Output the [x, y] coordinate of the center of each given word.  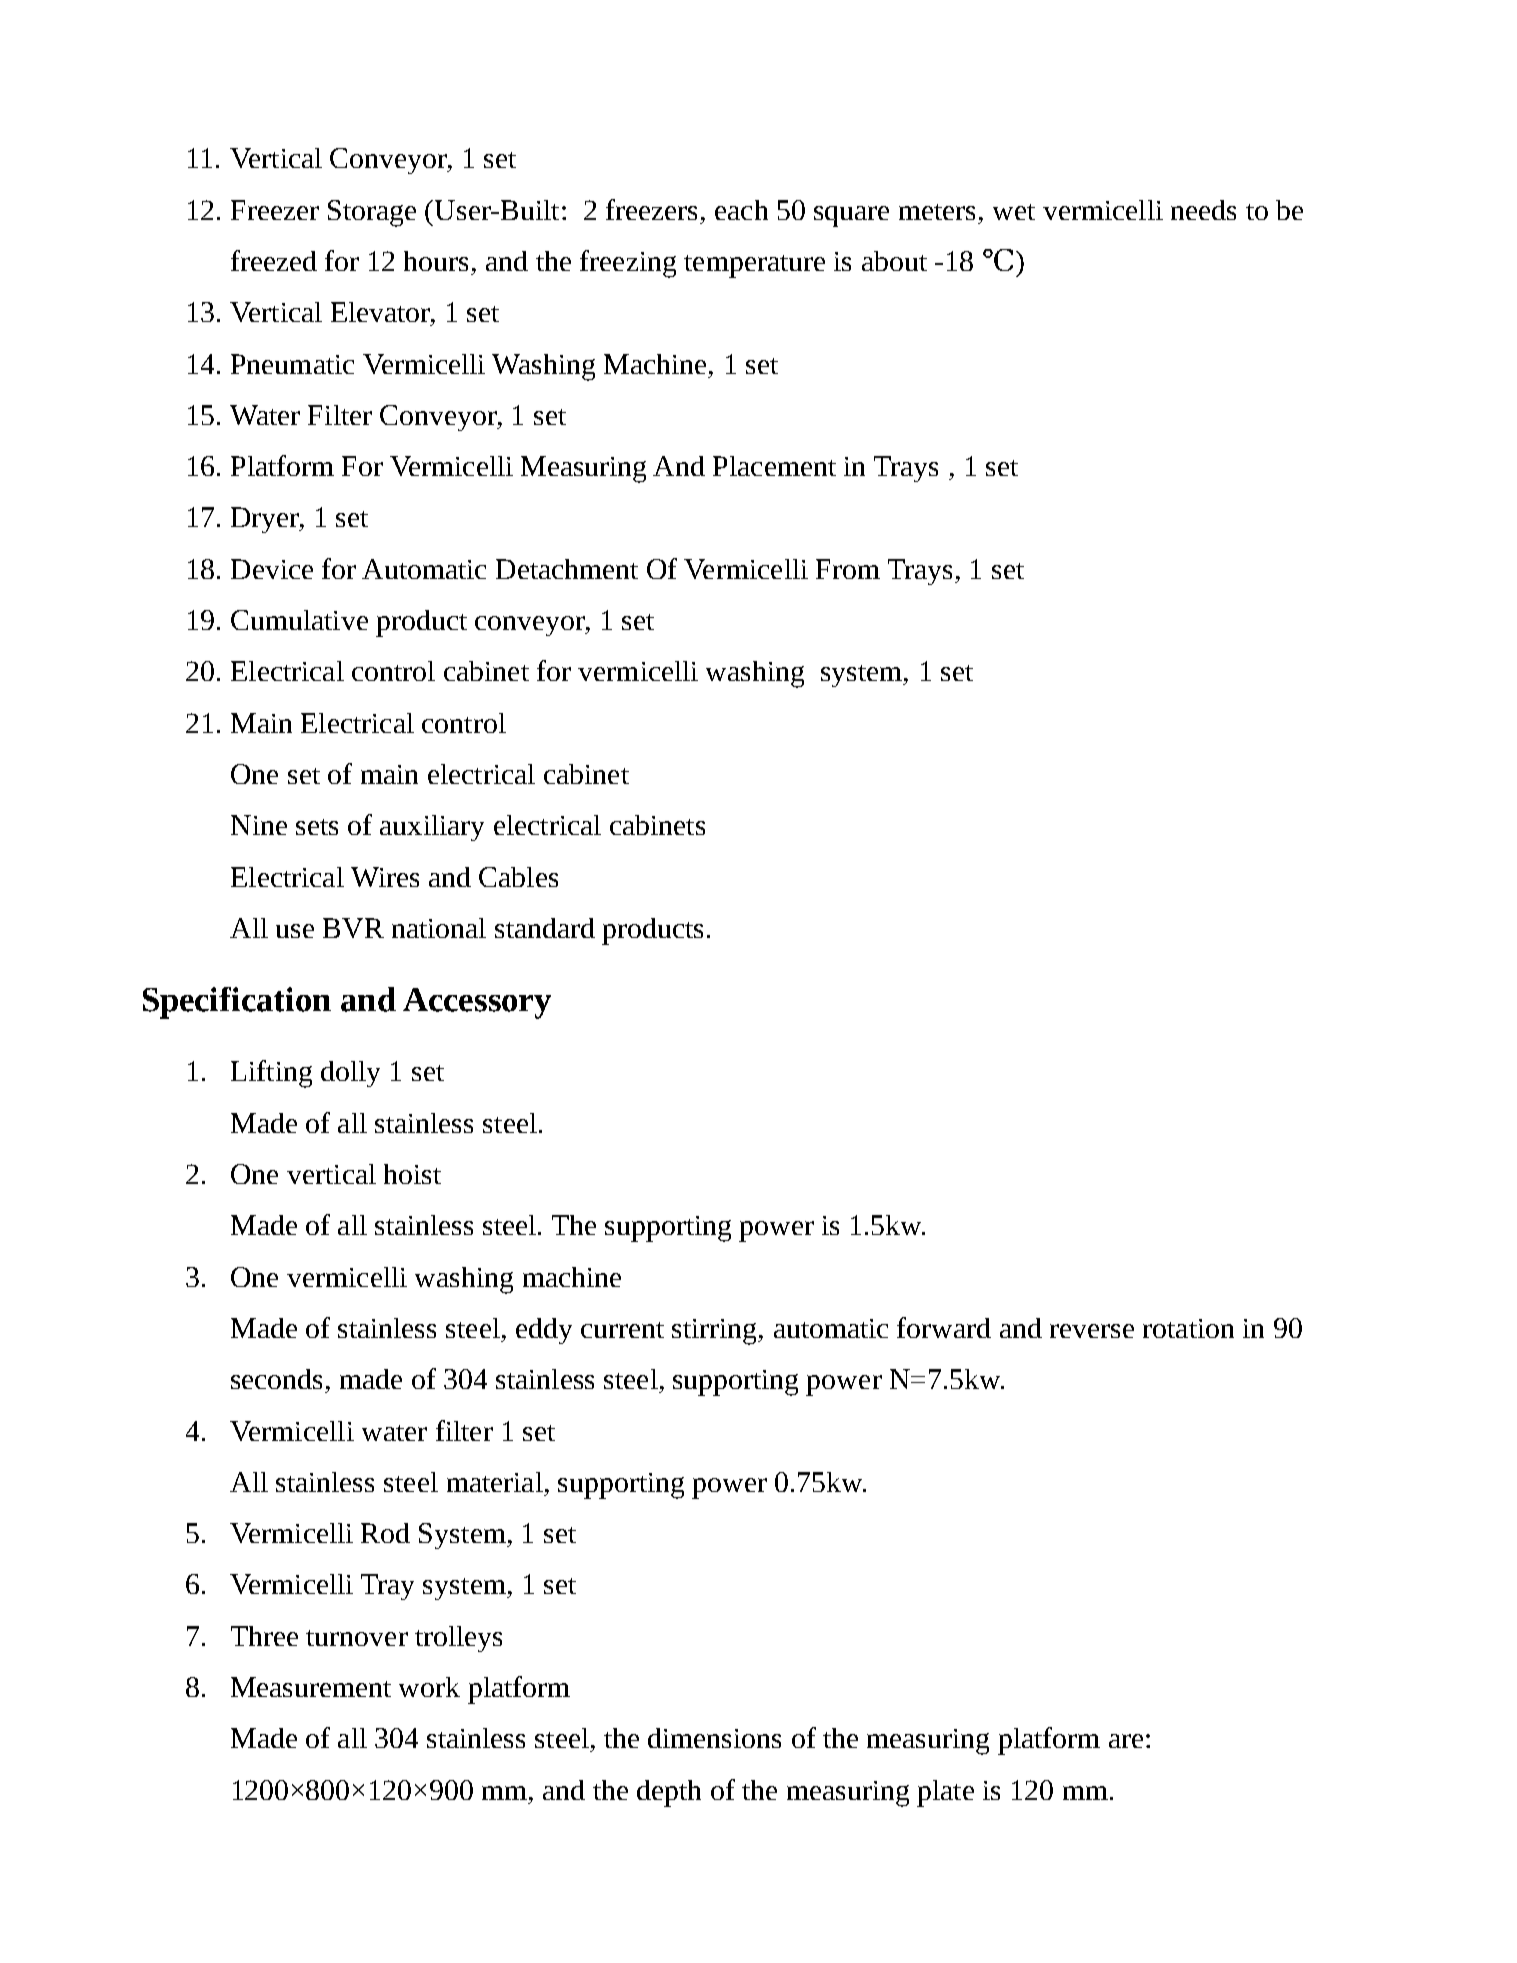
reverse [1092, 1331]
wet [1014, 212]
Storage [372, 213]
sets [317, 827]
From [848, 569]
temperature [754, 266]
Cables [518, 877]
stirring [715, 1332]
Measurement [311, 1687]
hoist [412, 1174]
